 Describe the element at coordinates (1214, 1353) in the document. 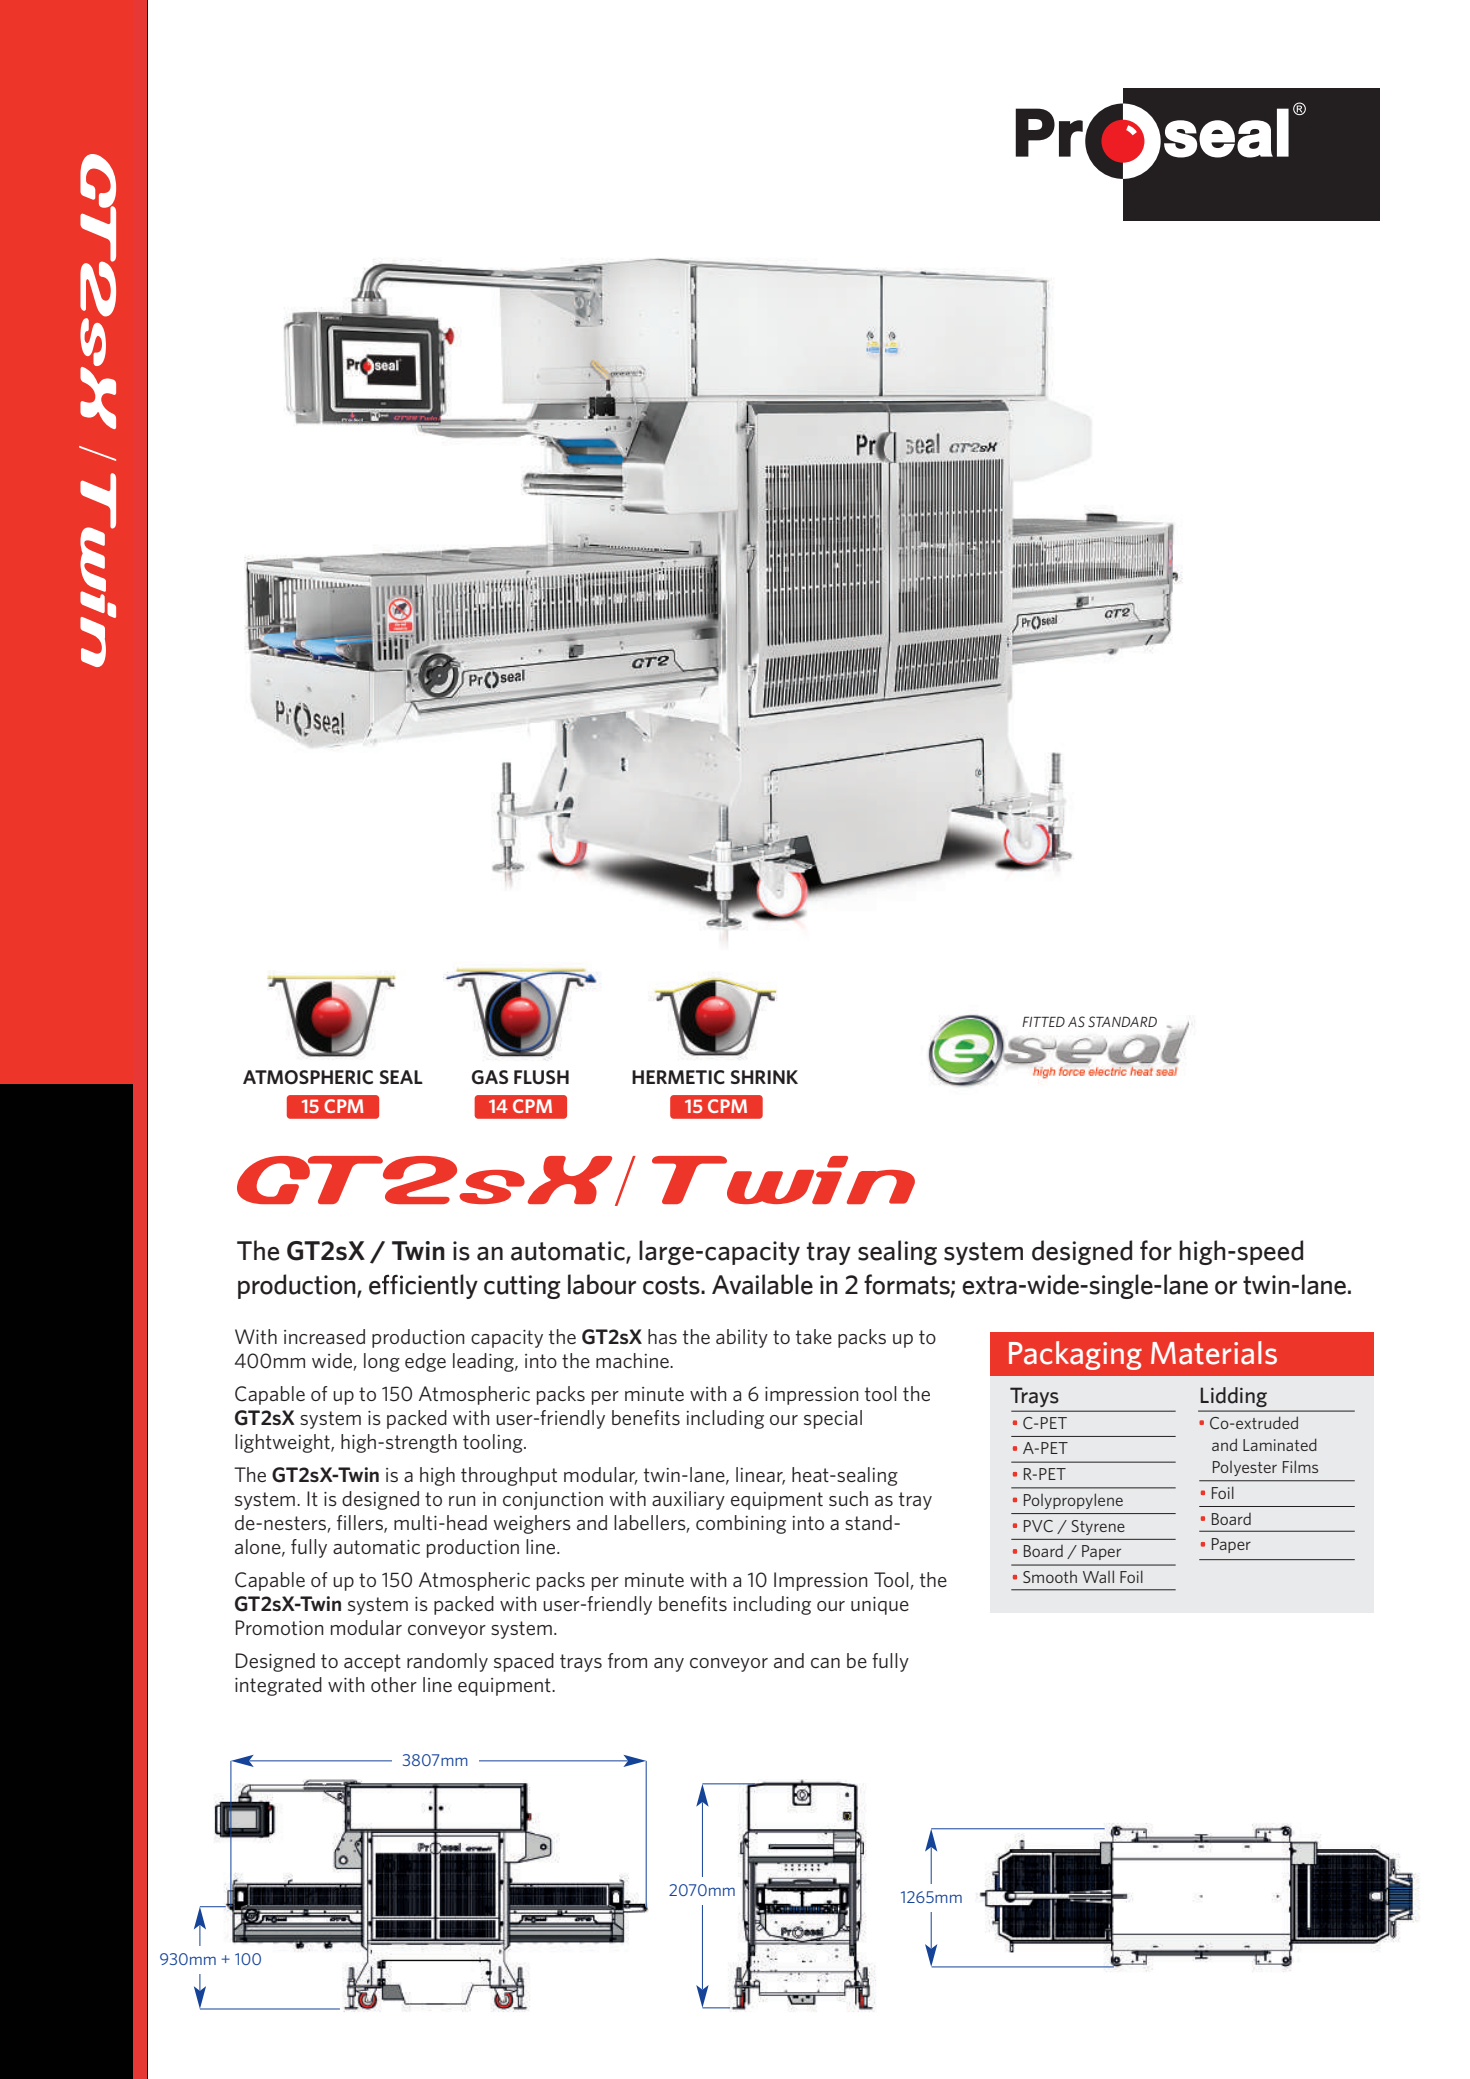

I see `Materials` at that location.
